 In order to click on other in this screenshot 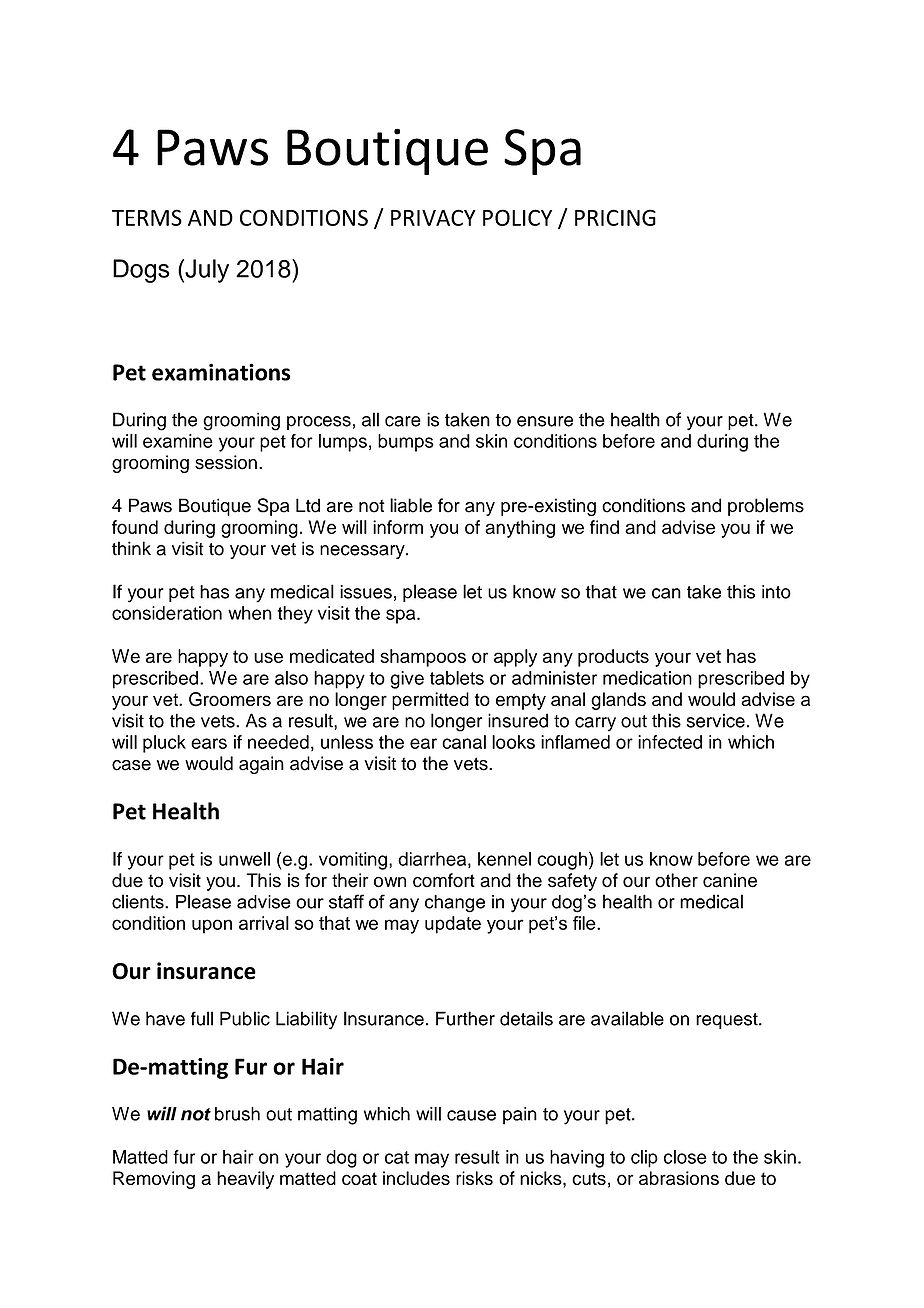, I will do `click(676, 880)`.
